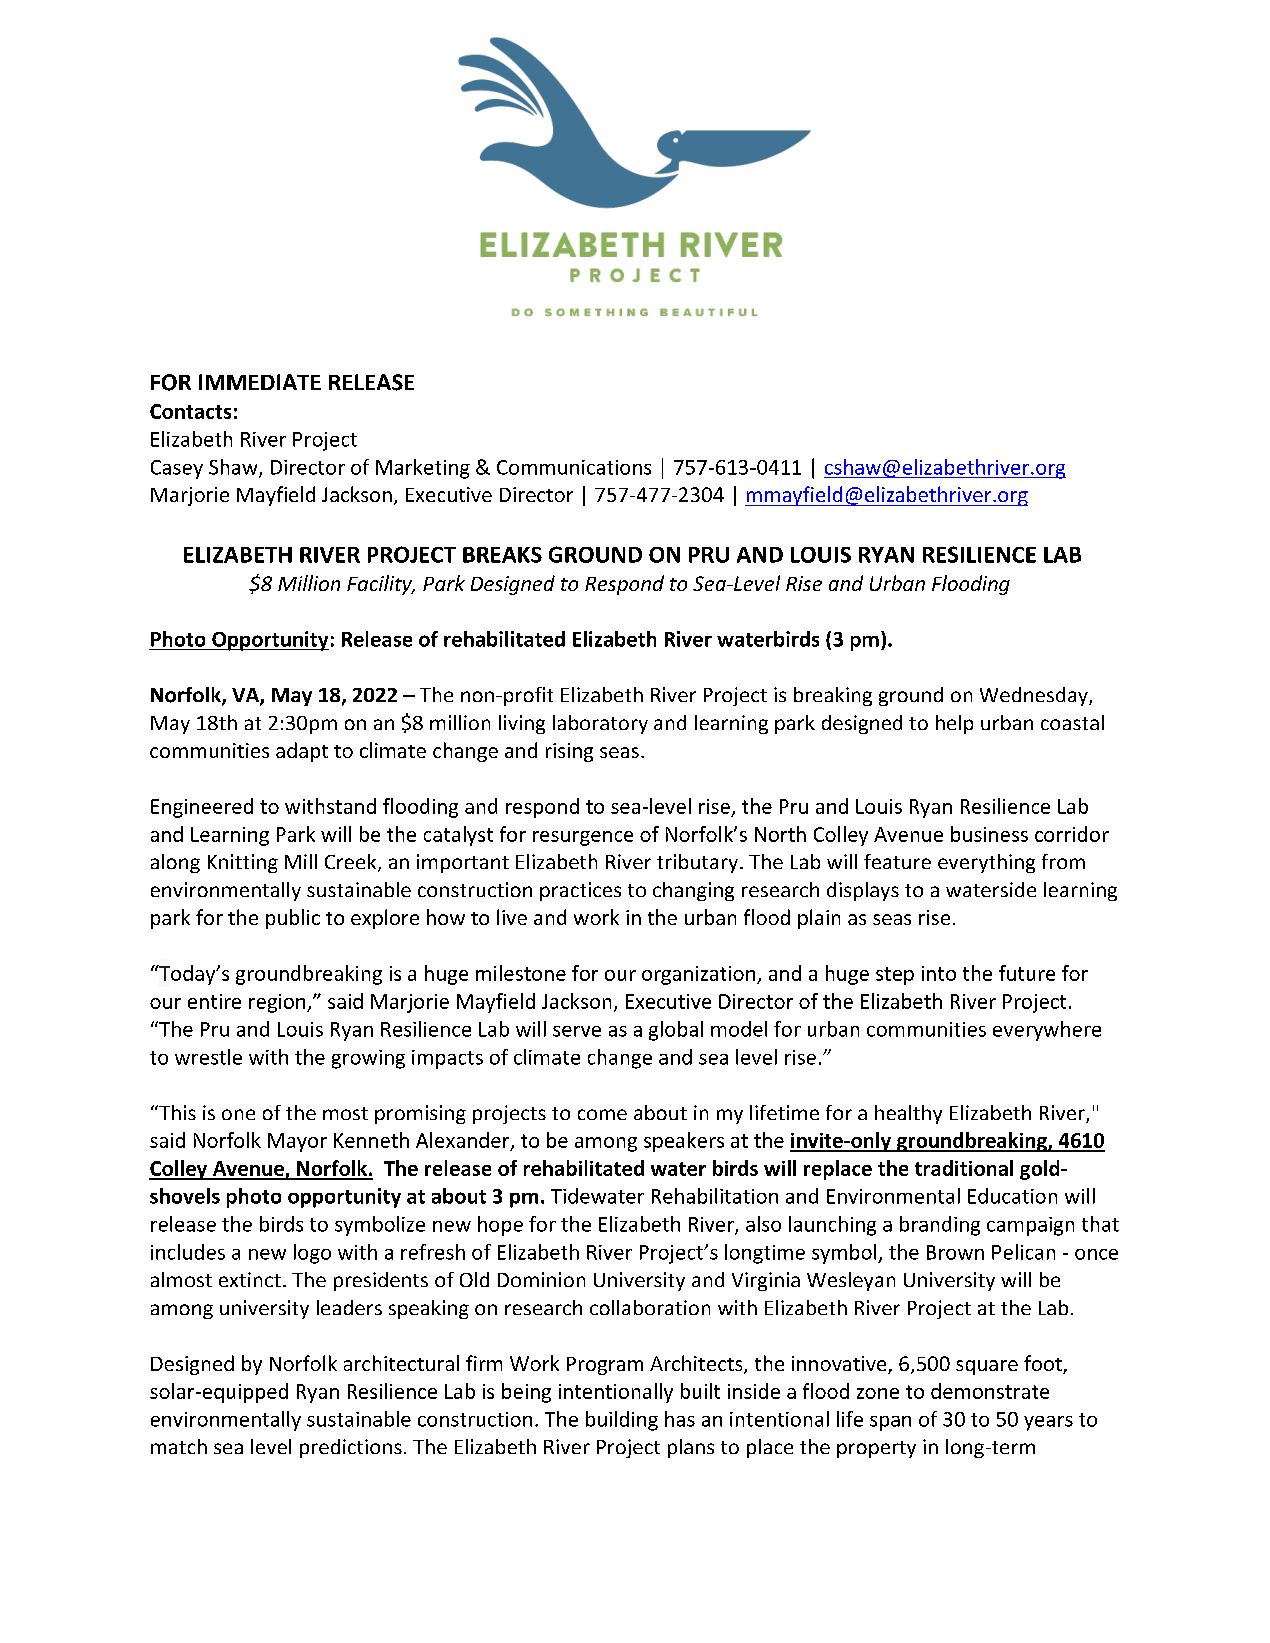  What do you see at coordinates (964, 1168) in the screenshot?
I see `traditional` at bounding box center [964, 1168].
